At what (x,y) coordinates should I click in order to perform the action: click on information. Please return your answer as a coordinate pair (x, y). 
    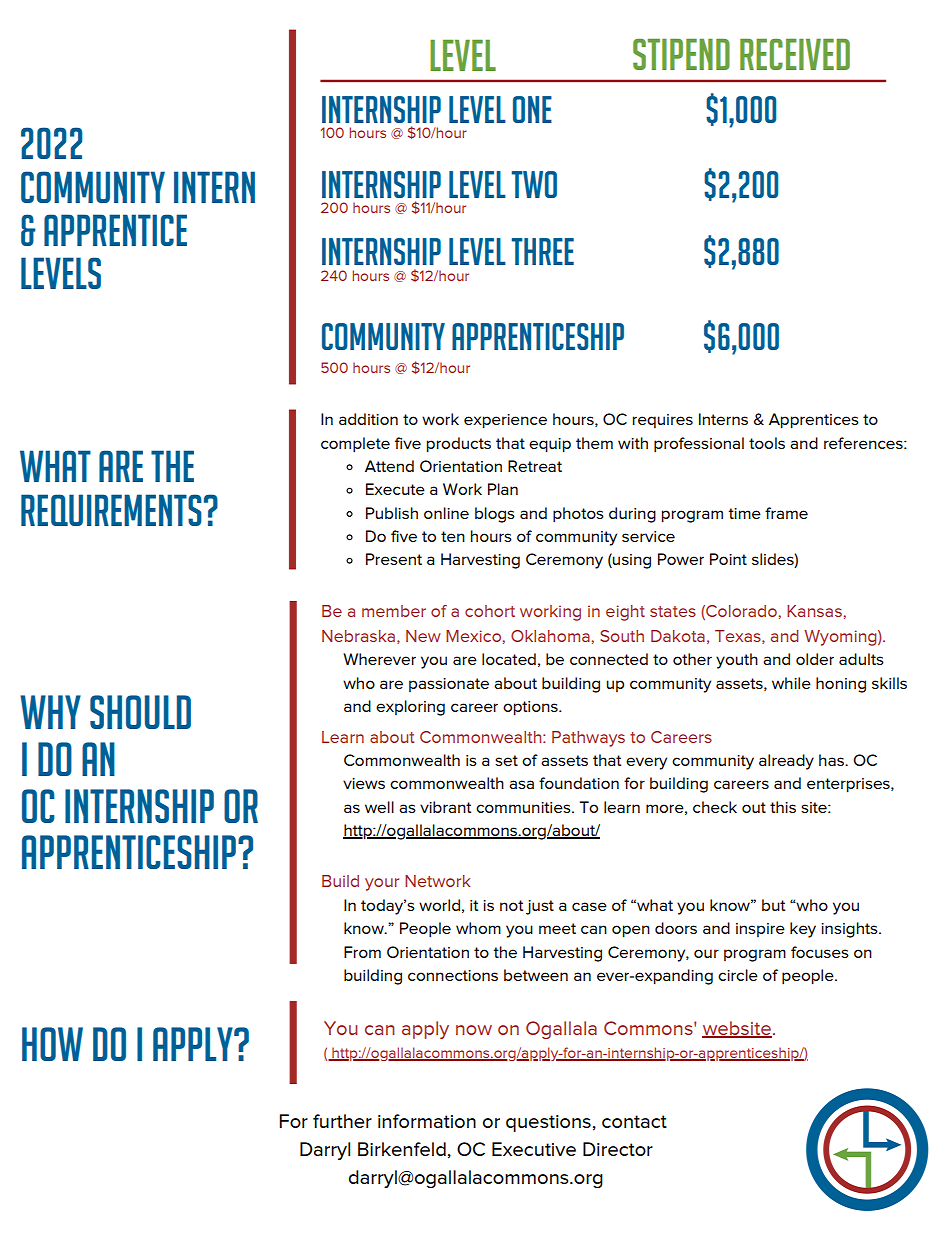
    Looking at the image, I should click on (427, 1121).
